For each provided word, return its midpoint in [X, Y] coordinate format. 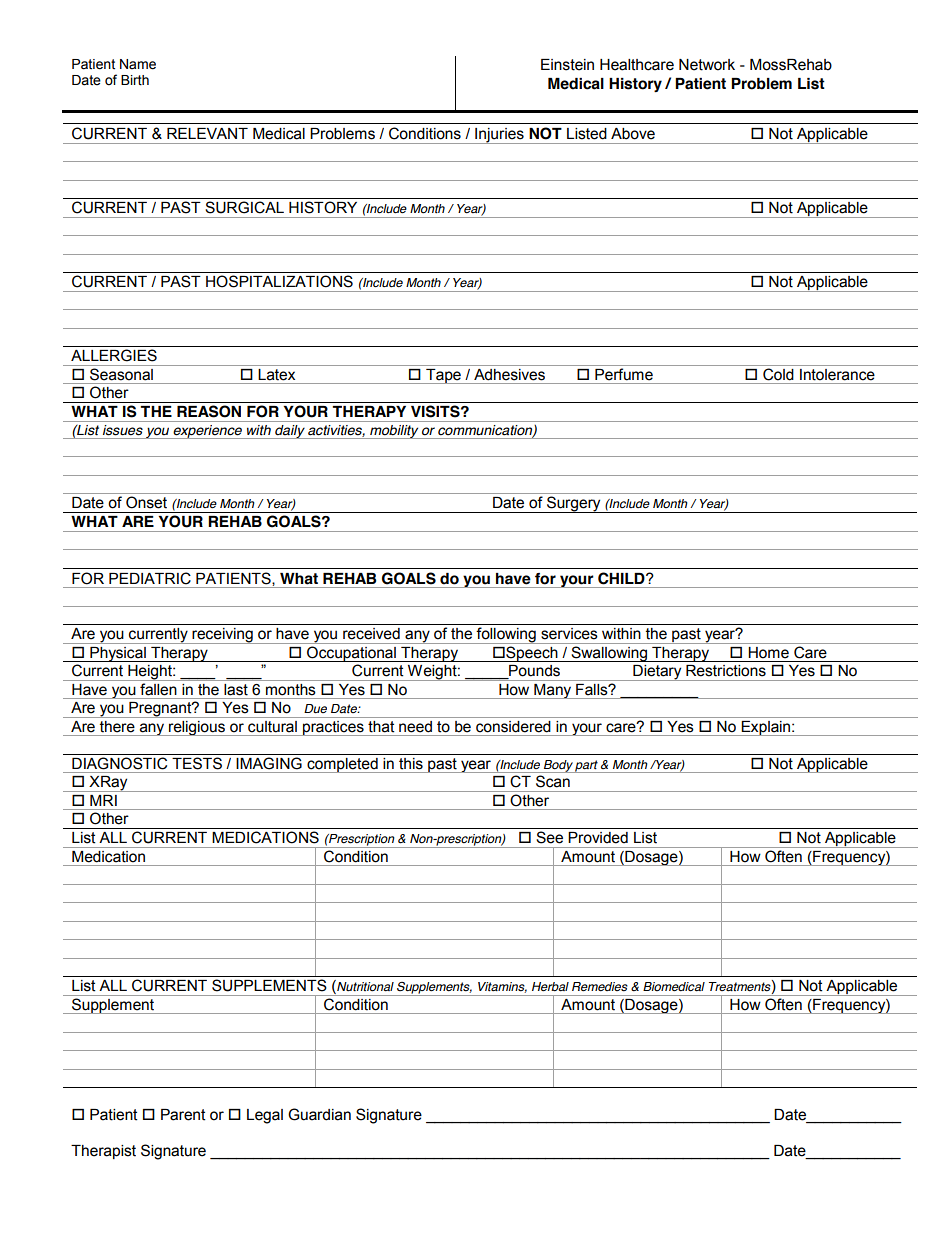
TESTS [197, 763]
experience [207, 432]
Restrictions [726, 670]
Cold [778, 374]
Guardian [319, 1114]
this [411, 763]
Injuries [499, 136]
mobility [394, 432]
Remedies [600, 987]
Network [707, 65]
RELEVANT [207, 133]
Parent [183, 1115]
